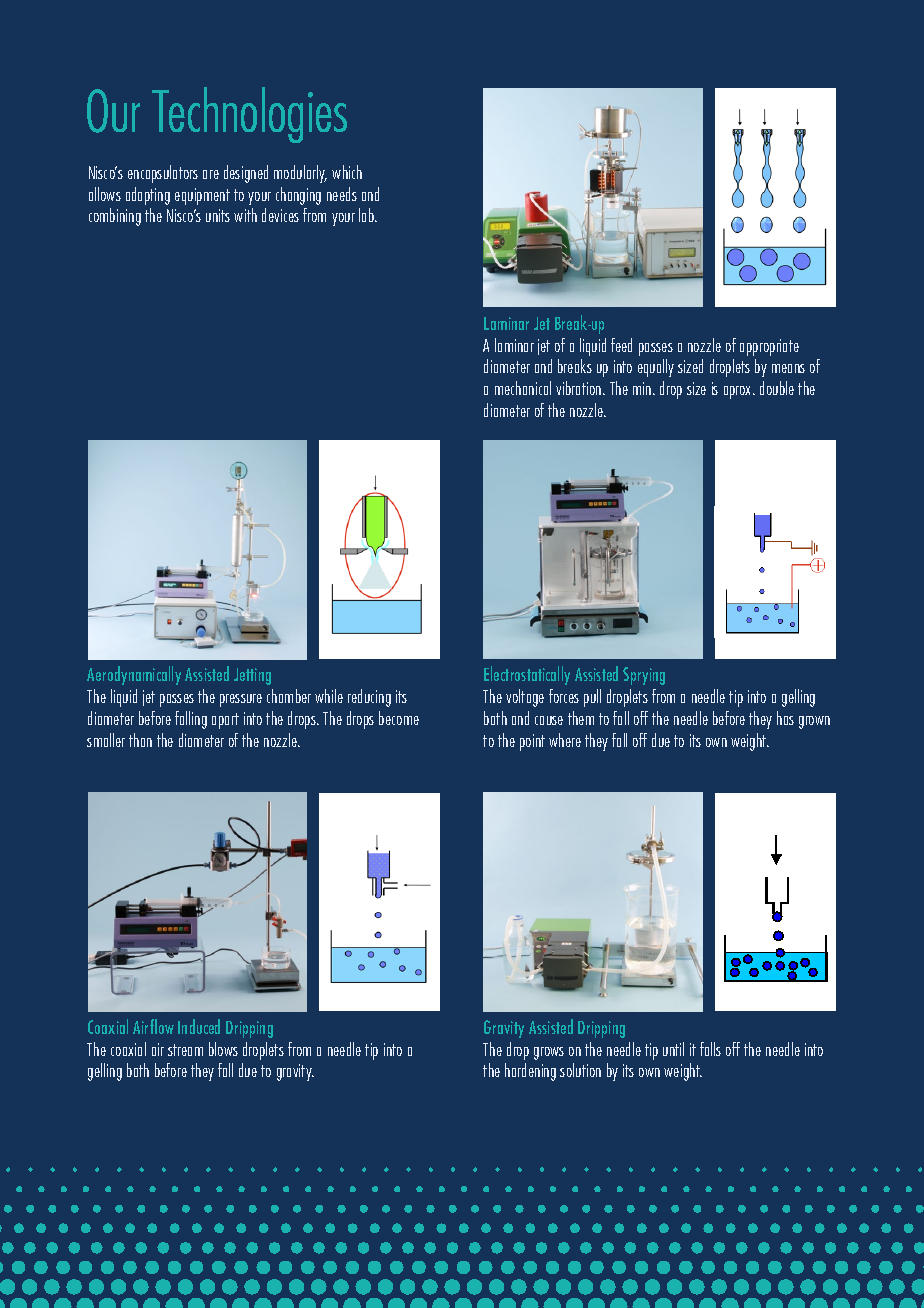  I want to click on appropriate, so click(769, 347).
